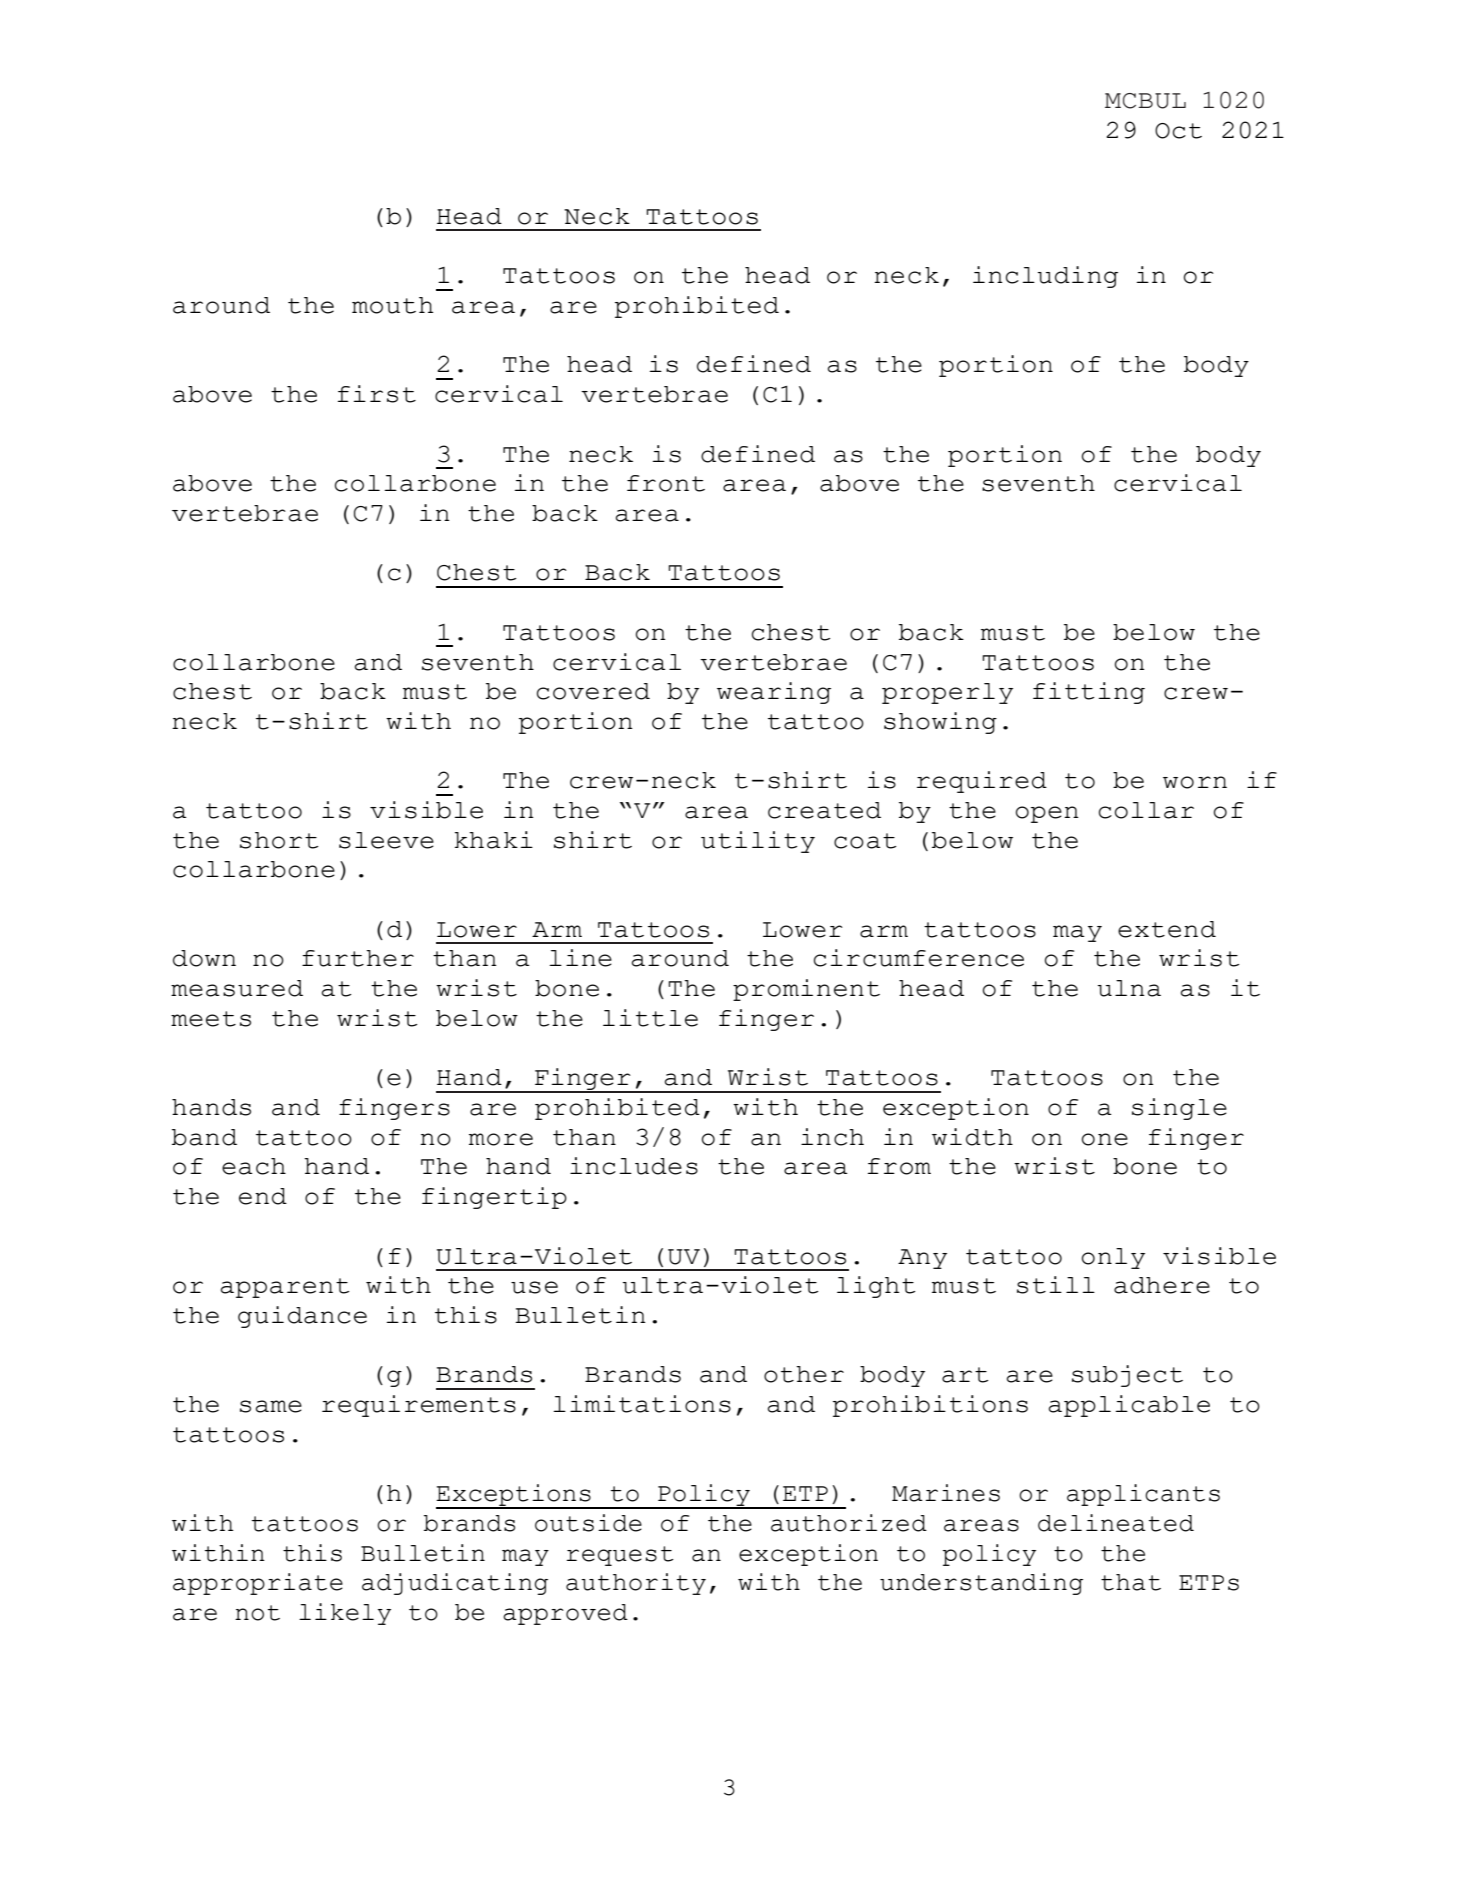 Image resolution: width=1459 pixels, height=1888 pixels. Describe the element at coordinates (1089, 693) in the screenshot. I see `fitting` at that location.
